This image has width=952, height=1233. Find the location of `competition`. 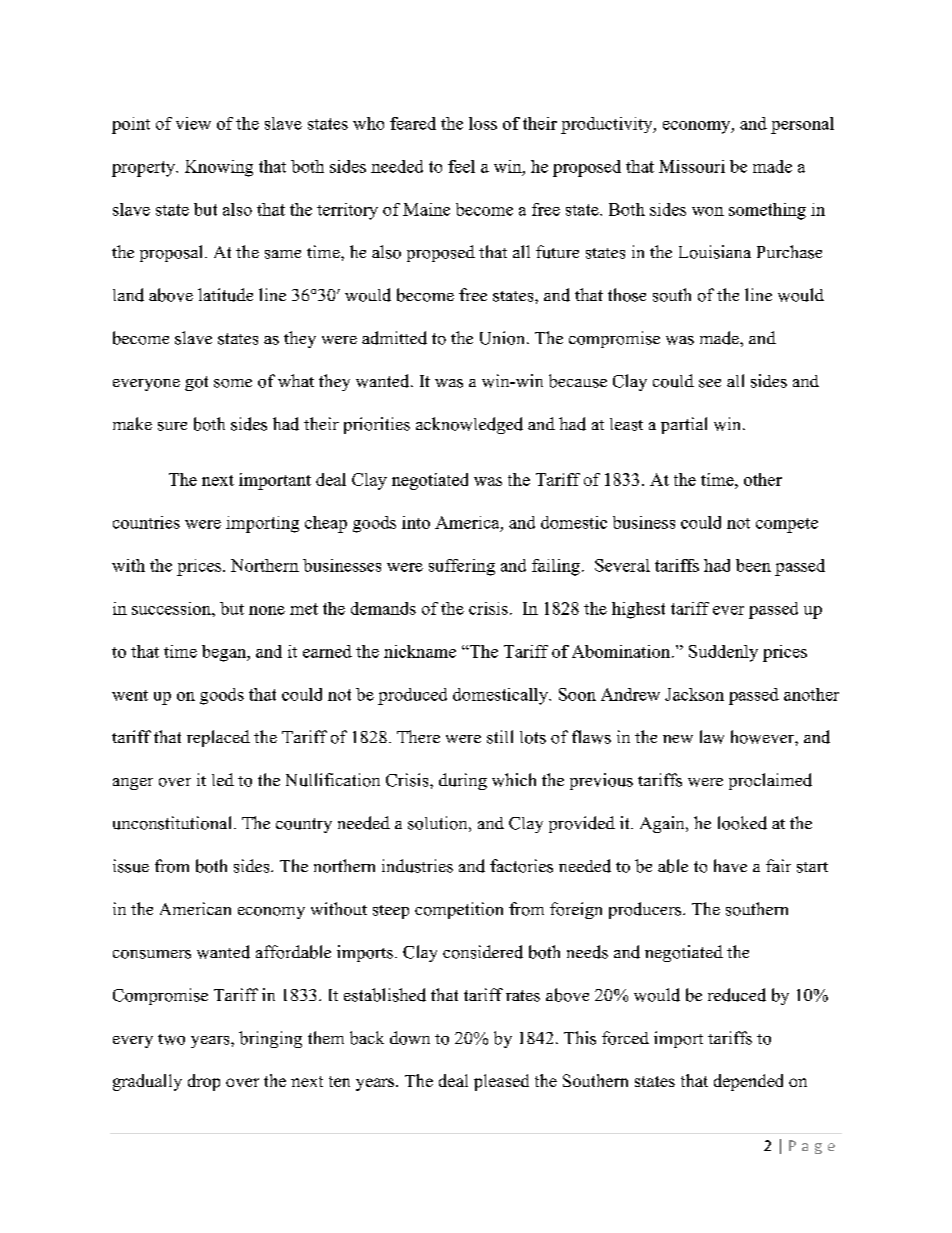

competition is located at coordinates (459, 910).
